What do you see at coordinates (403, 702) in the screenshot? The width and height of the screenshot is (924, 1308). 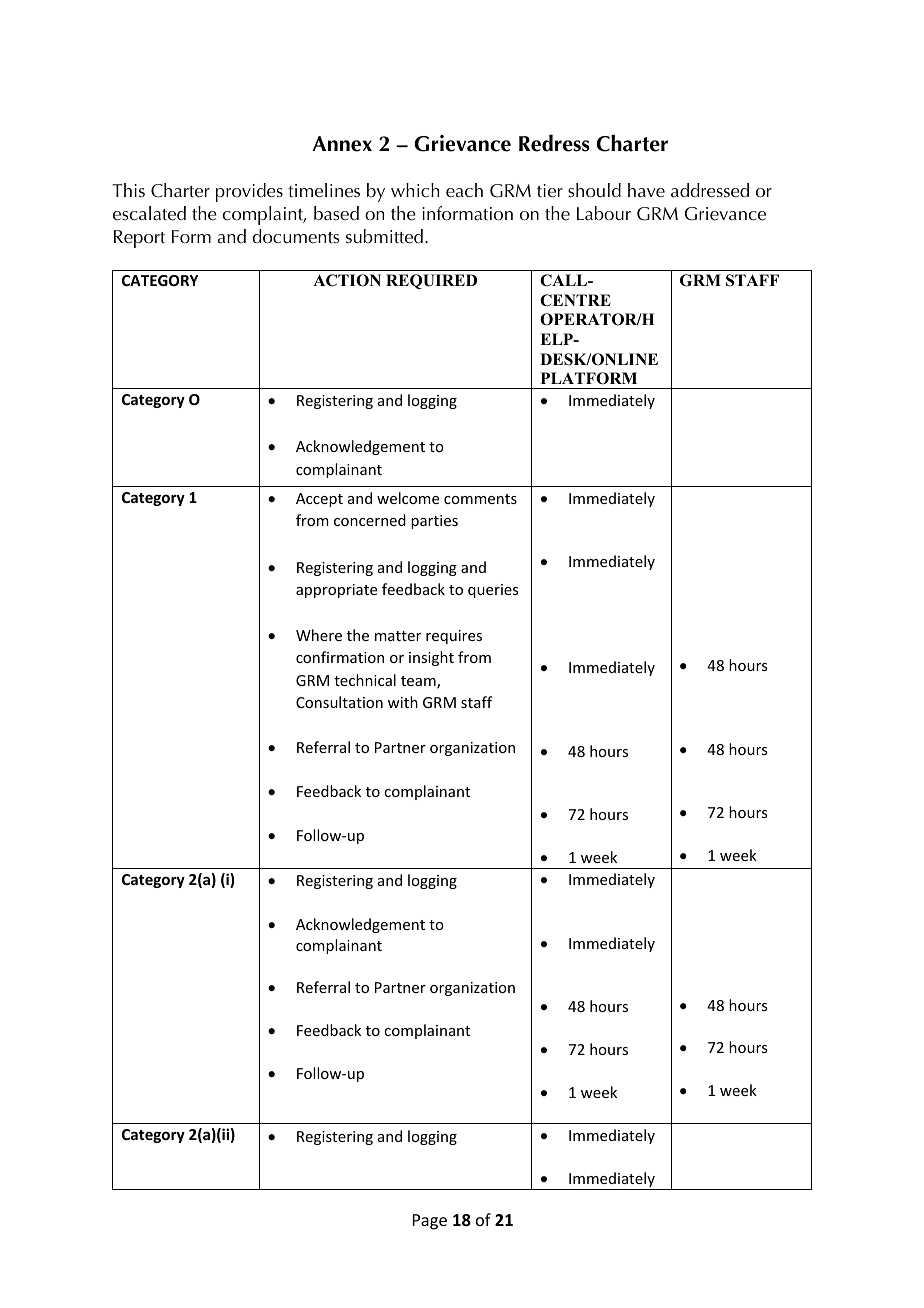 I see `with` at bounding box center [403, 702].
